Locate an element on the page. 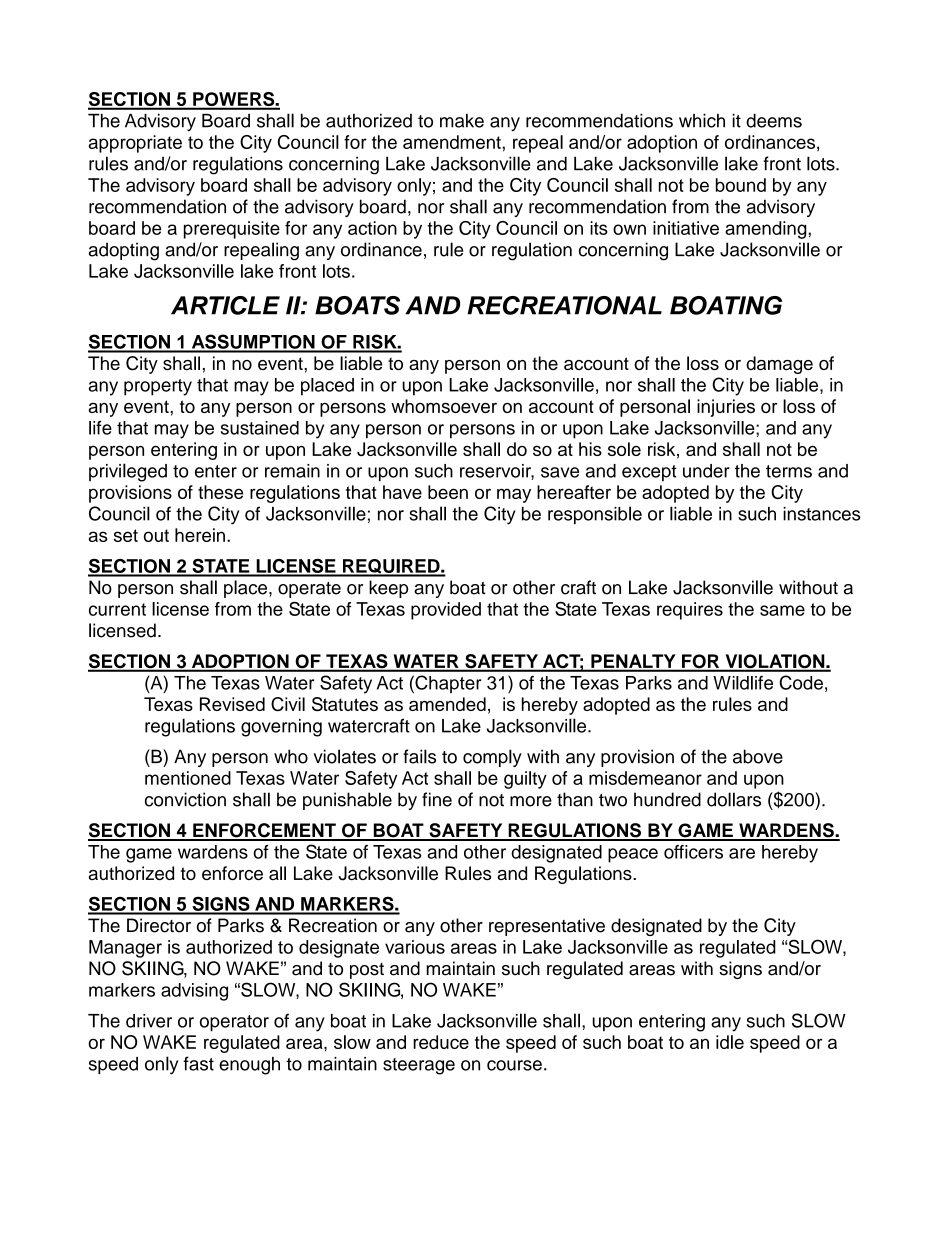 The image size is (952, 1233). reduce is located at coordinates (441, 1042).
